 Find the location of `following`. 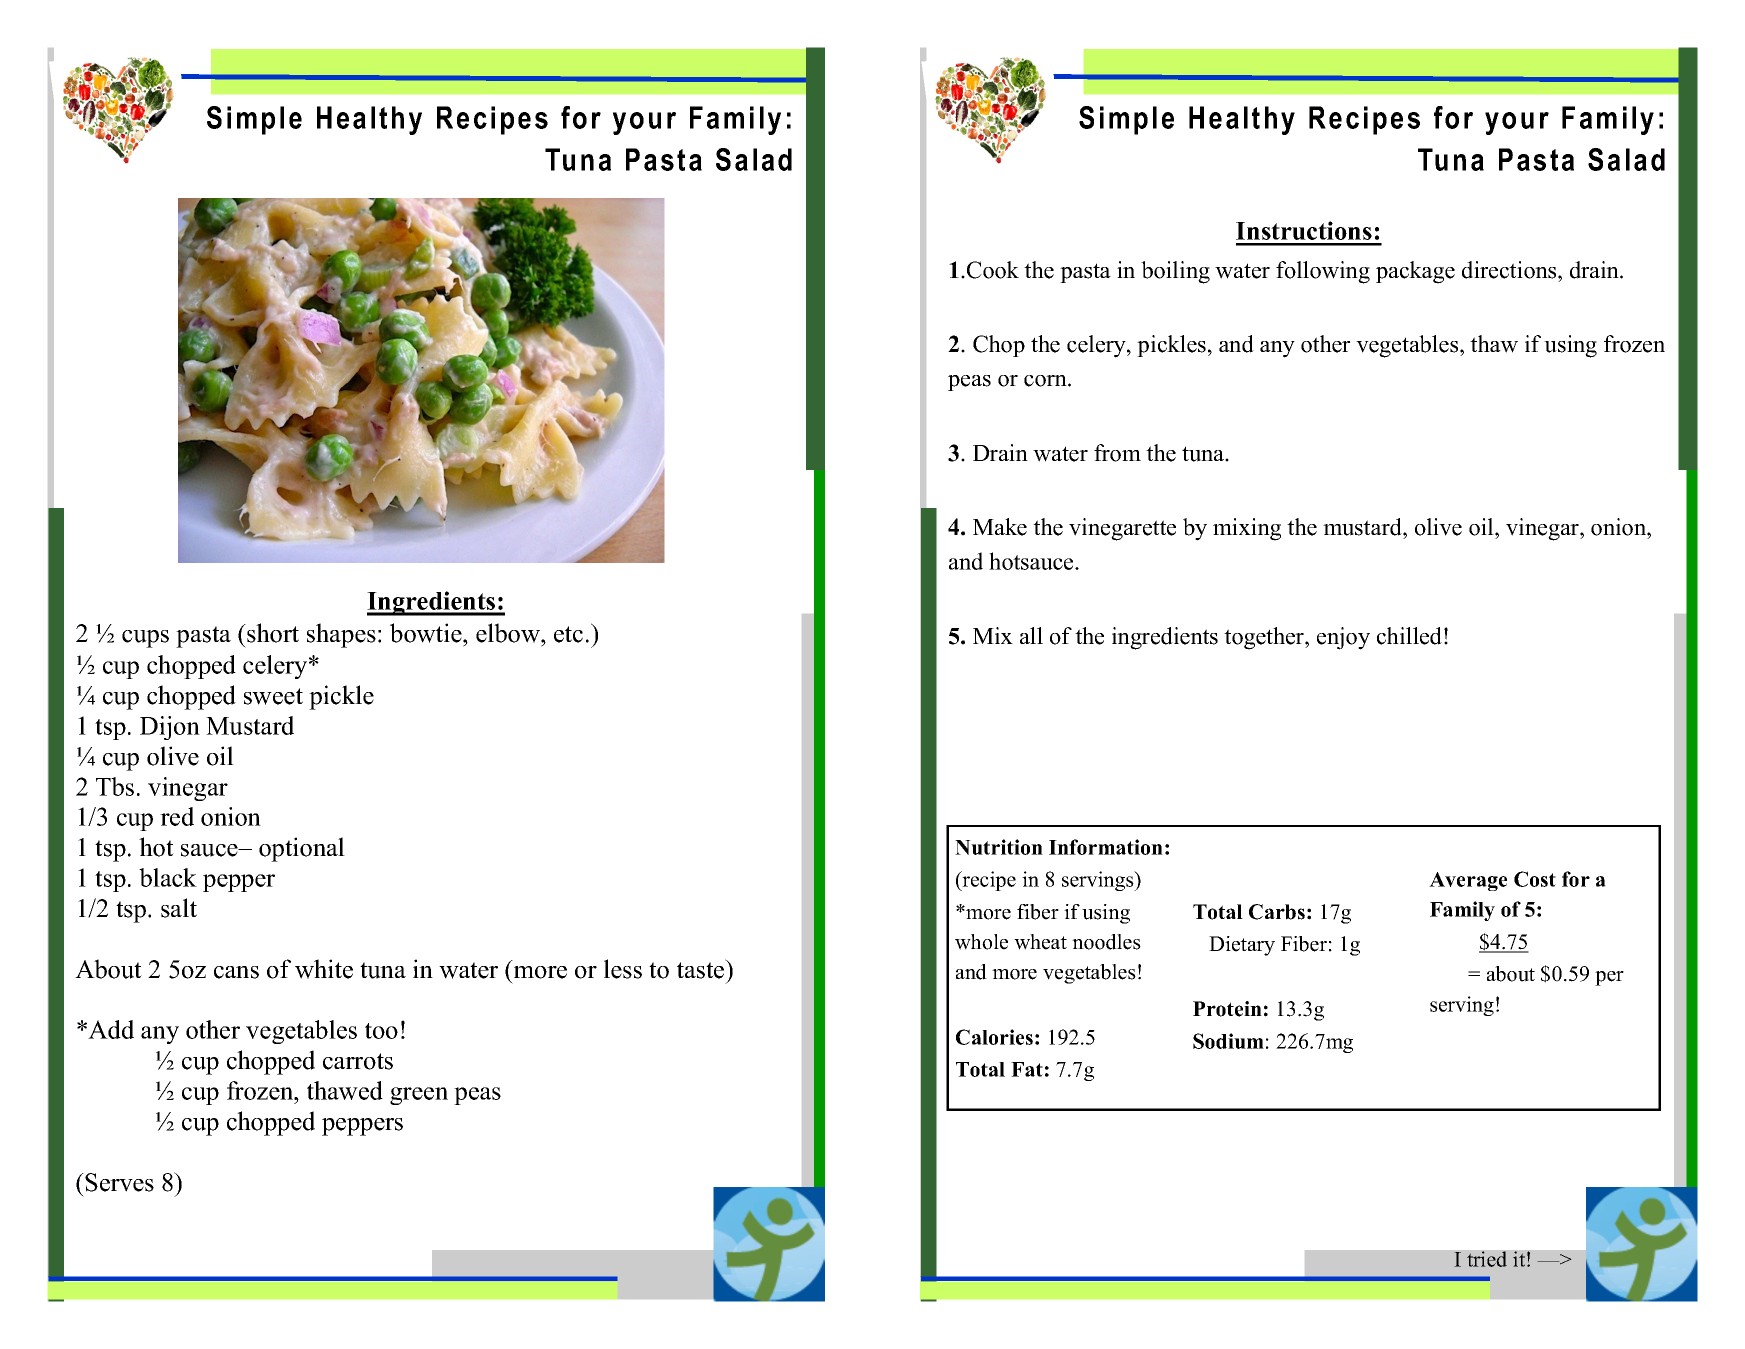

following is located at coordinates (1323, 272).
